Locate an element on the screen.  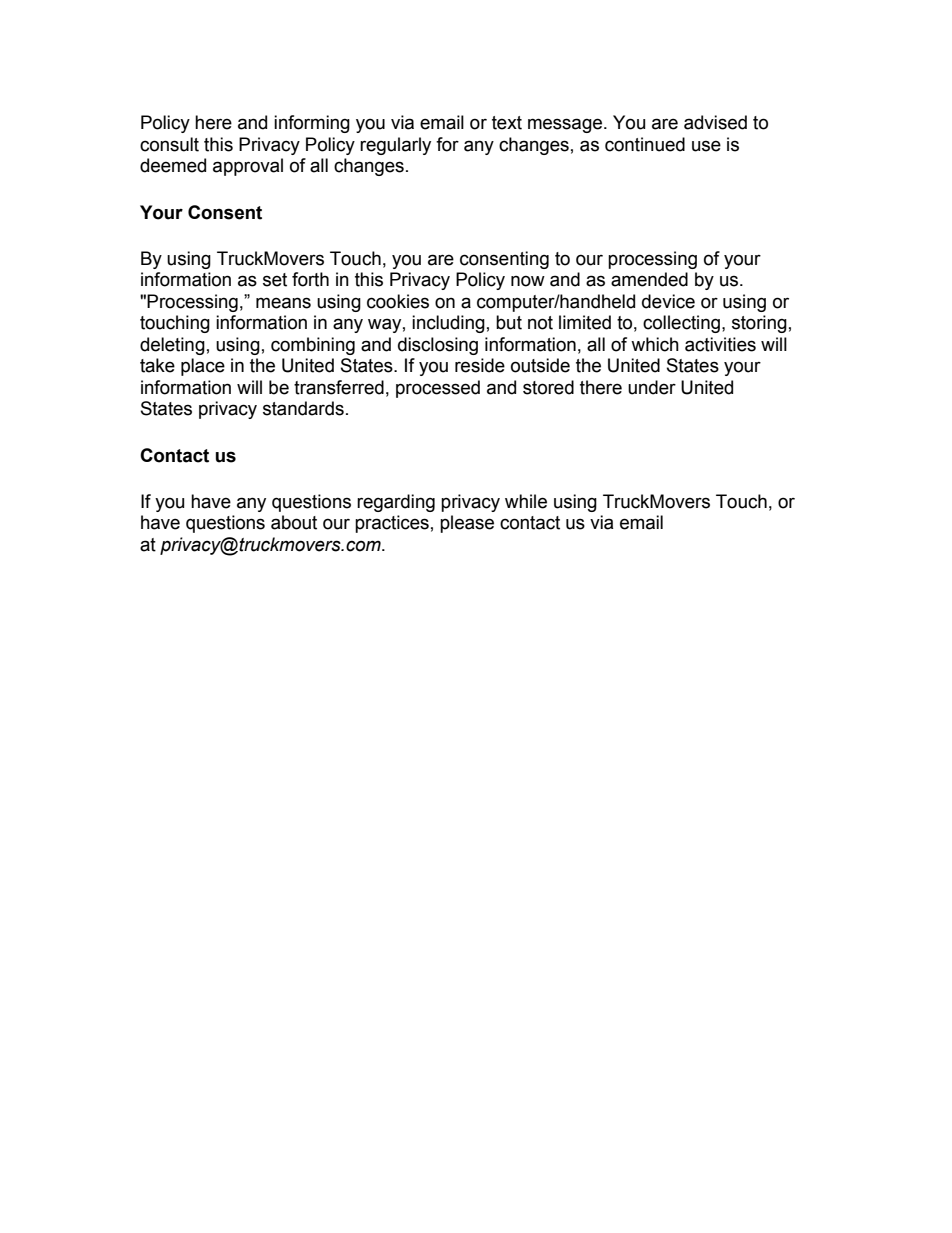
including is located at coordinates (448, 324).
